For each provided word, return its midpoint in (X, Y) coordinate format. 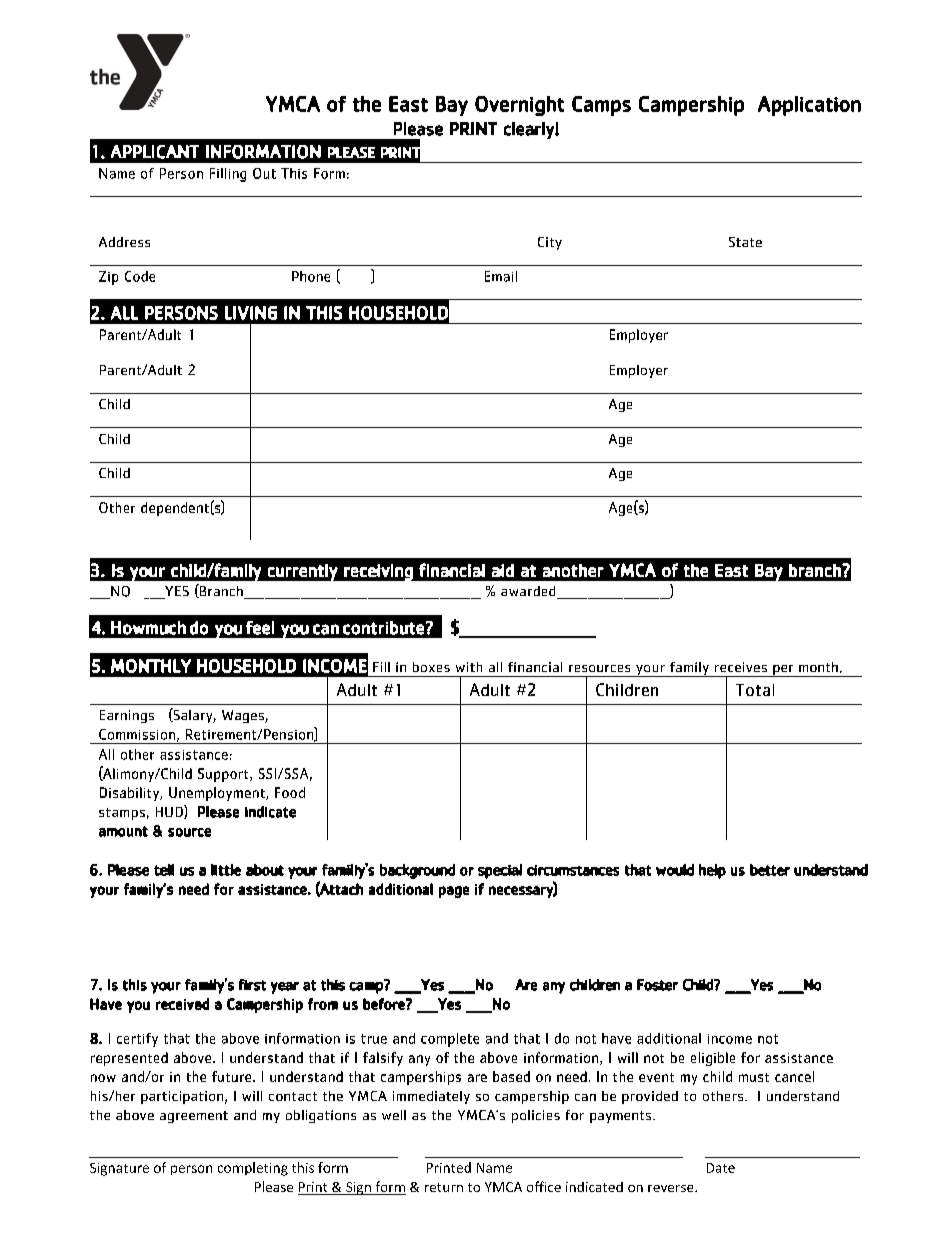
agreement (194, 1117)
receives (741, 667)
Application (809, 106)
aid (503, 570)
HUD (170, 812)
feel (260, 628)
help (712, 871)
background (417, 871)
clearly (530, 130)
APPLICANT (155, 152)
